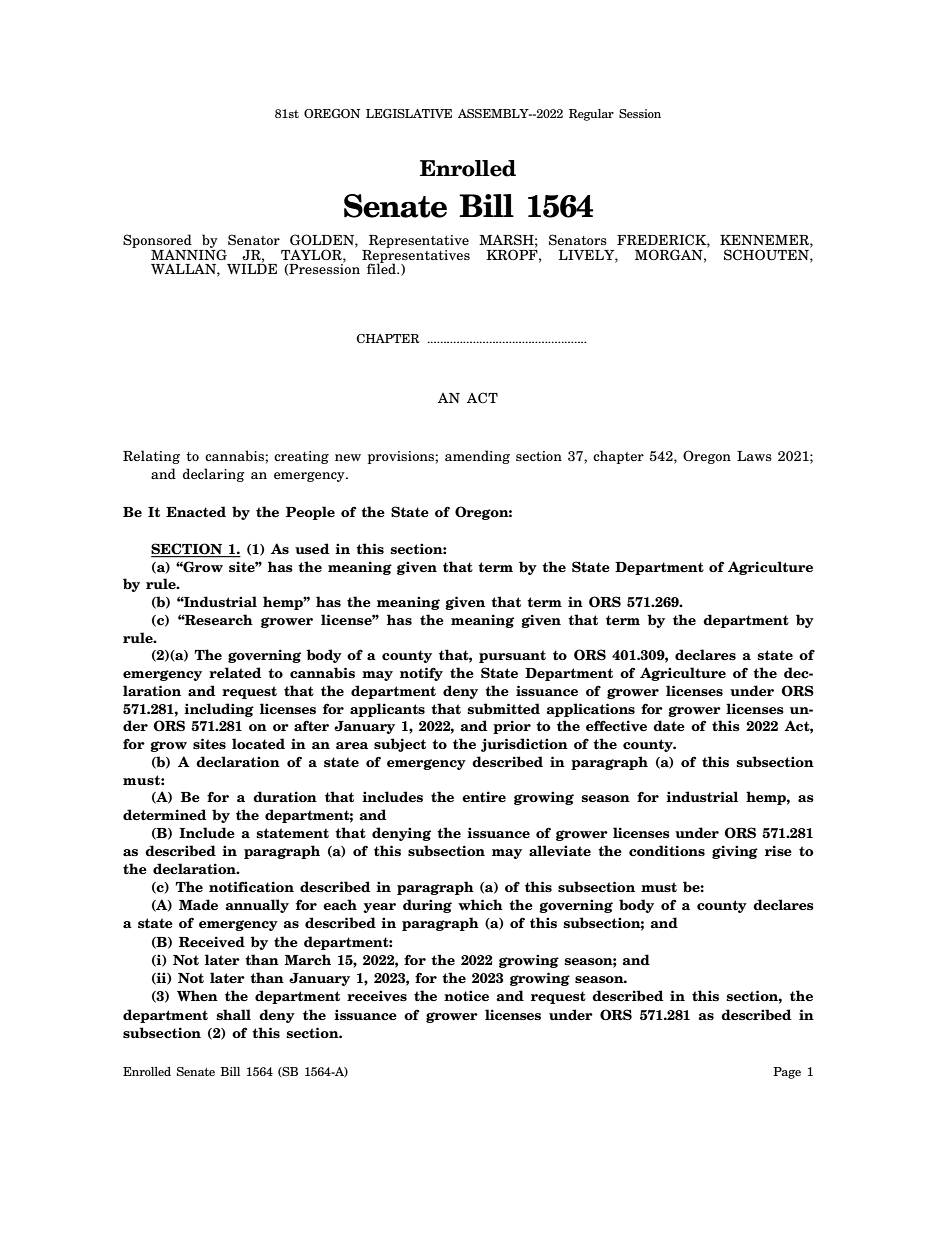 The width and height of the screenshot is (952, 1233). What do you see at coordinates (591, 115) in the screenshot?
I see `Regular` at bounding box center [591, 115].
